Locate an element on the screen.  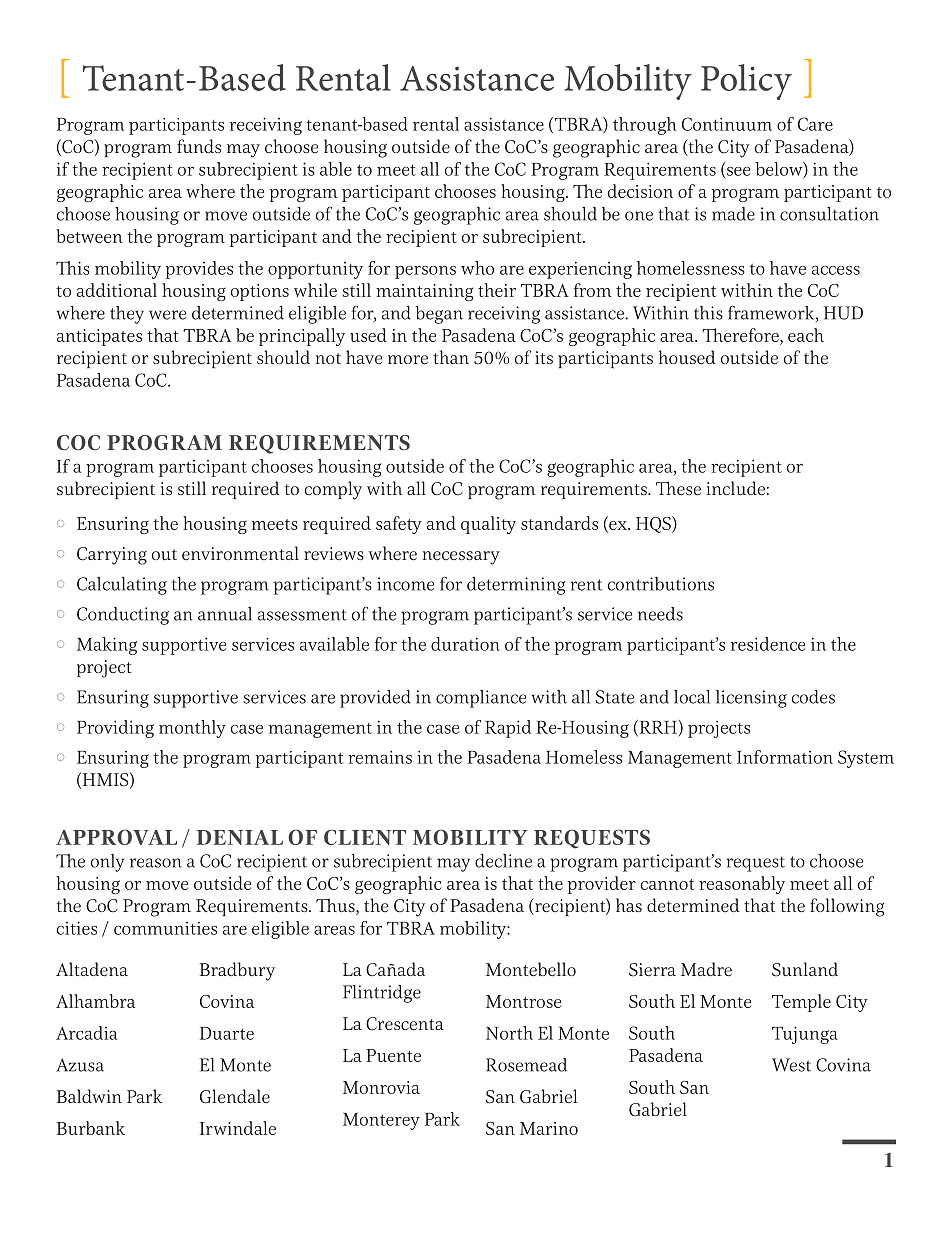
Care is located at coordinates (815, 124).
